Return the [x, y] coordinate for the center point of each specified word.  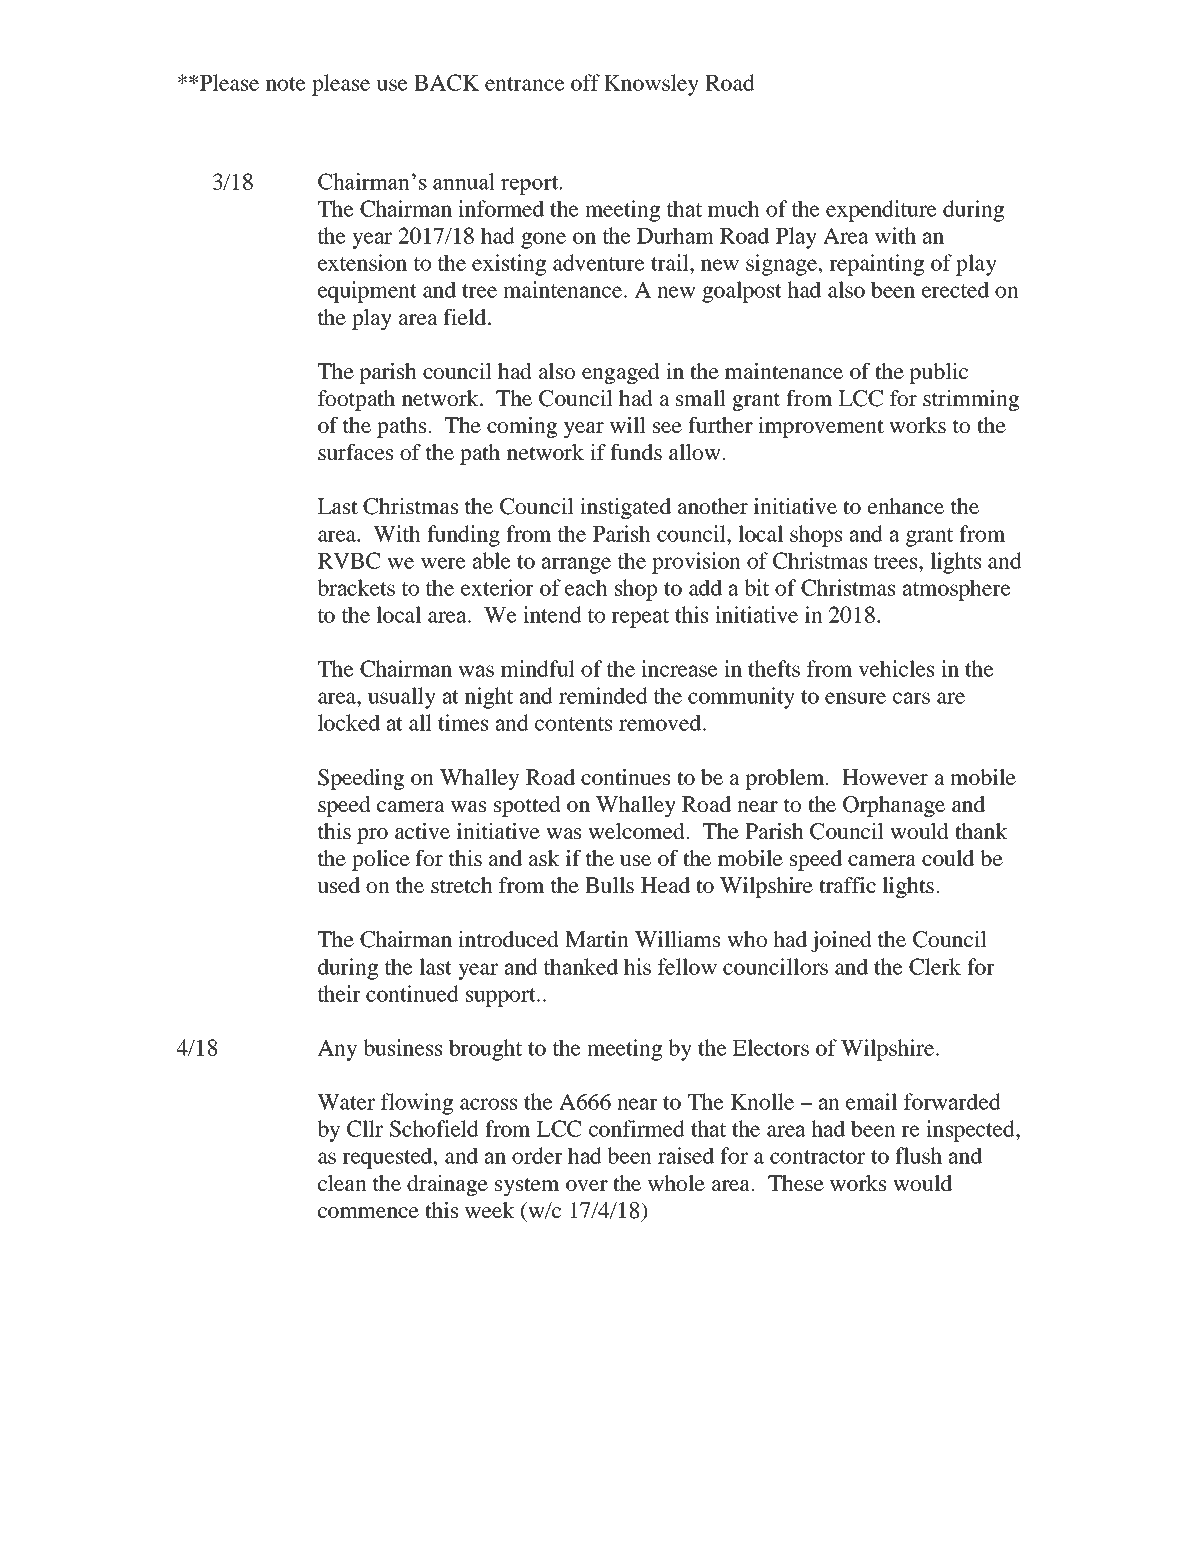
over [587, 1185]
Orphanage [894, 806]
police [381, 860]
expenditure [881, 211]
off [585, 82]
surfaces [355, 452]
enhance [906, 506]
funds [636, 452]
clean [342, 1183]
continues [625, 777]
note [286, 84]
